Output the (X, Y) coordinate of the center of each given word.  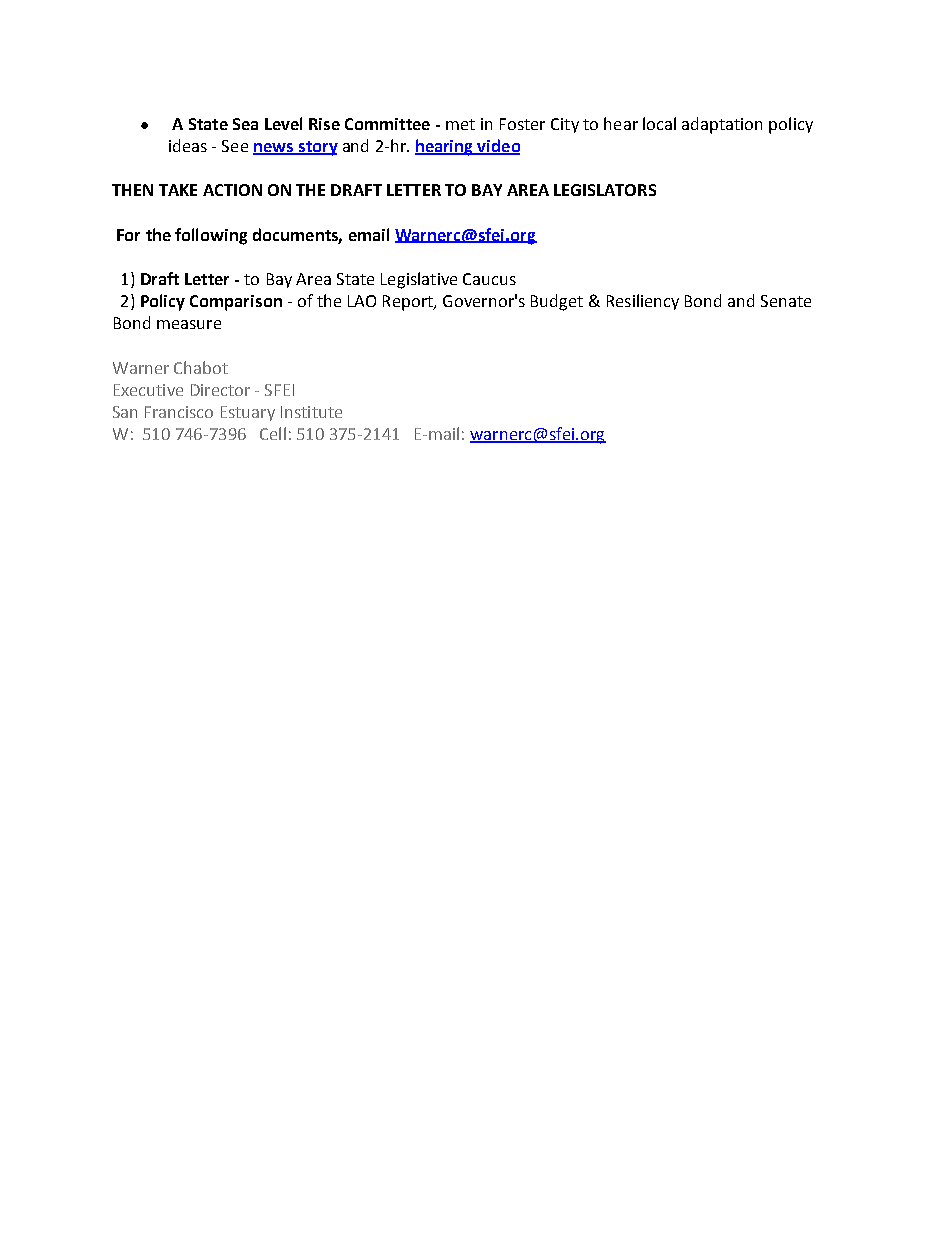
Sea (245, 124)
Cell (273, 433)
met (460, 124)
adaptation (722, 125)
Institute (311, 412)
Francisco (179, 412)
